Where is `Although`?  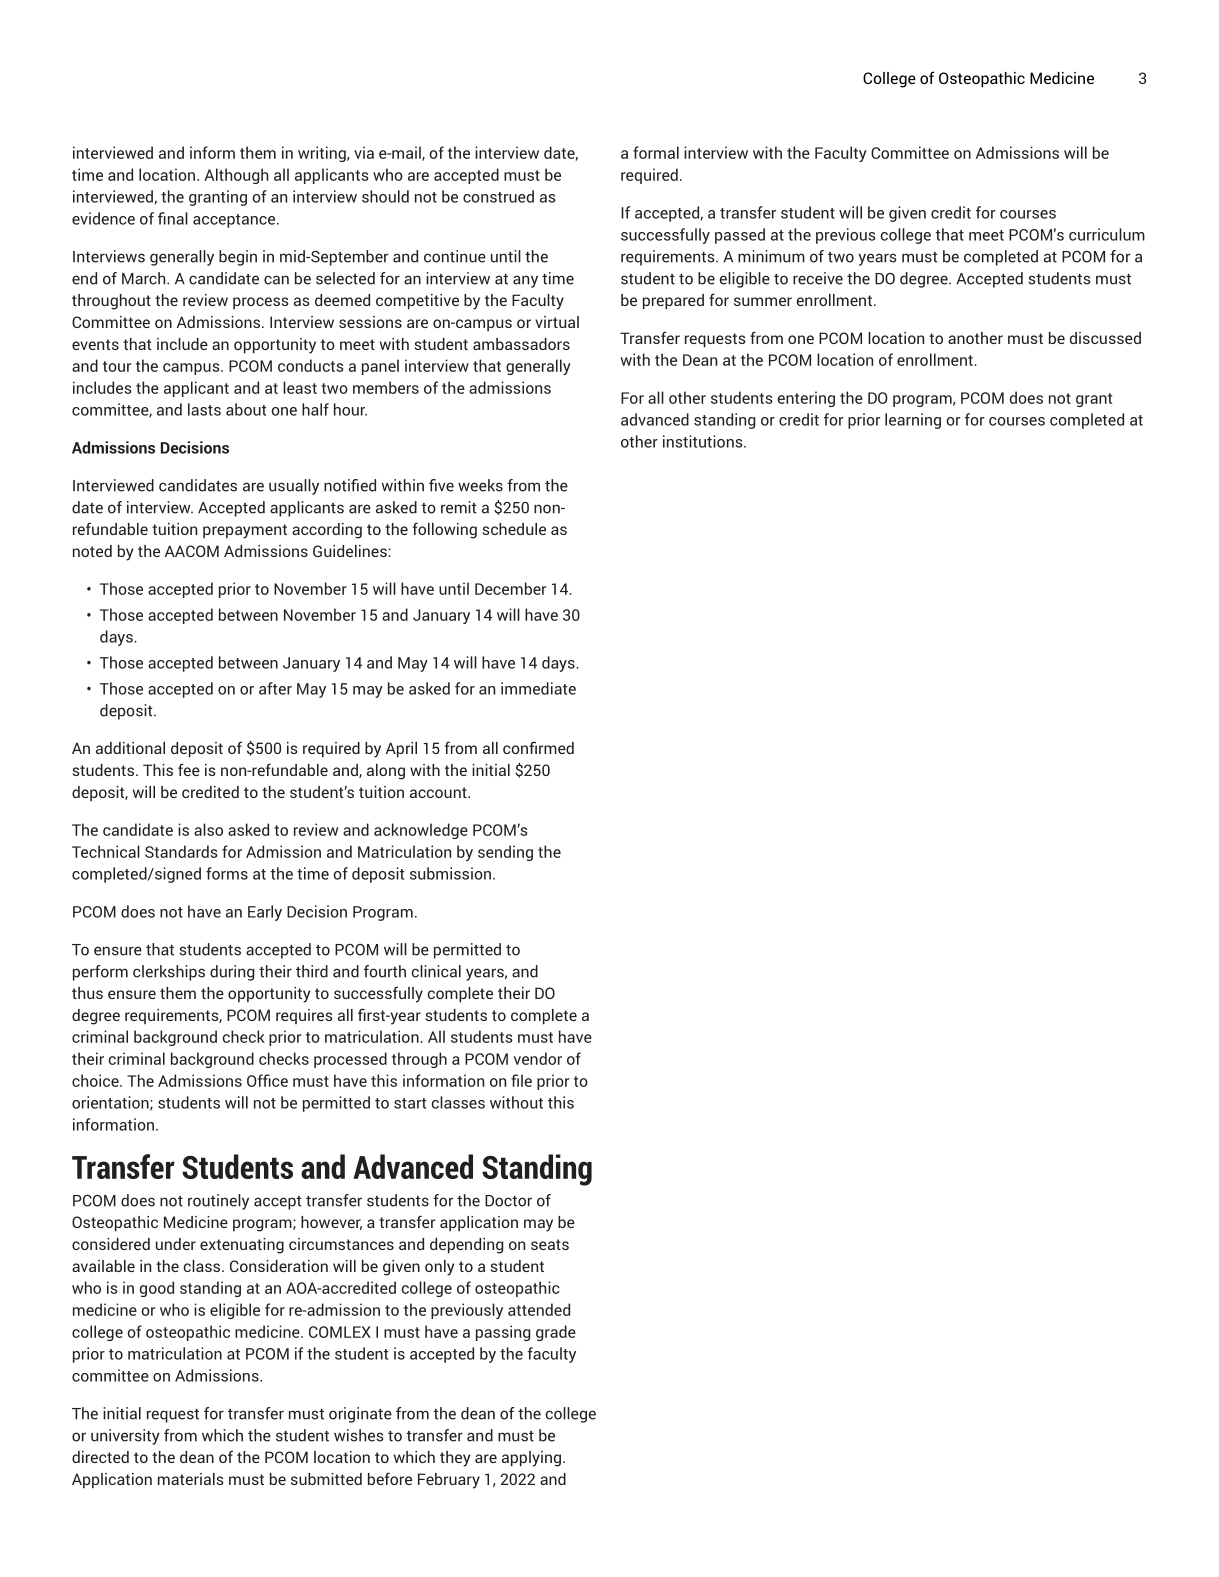
Although is located at coordinates (236, 176).
